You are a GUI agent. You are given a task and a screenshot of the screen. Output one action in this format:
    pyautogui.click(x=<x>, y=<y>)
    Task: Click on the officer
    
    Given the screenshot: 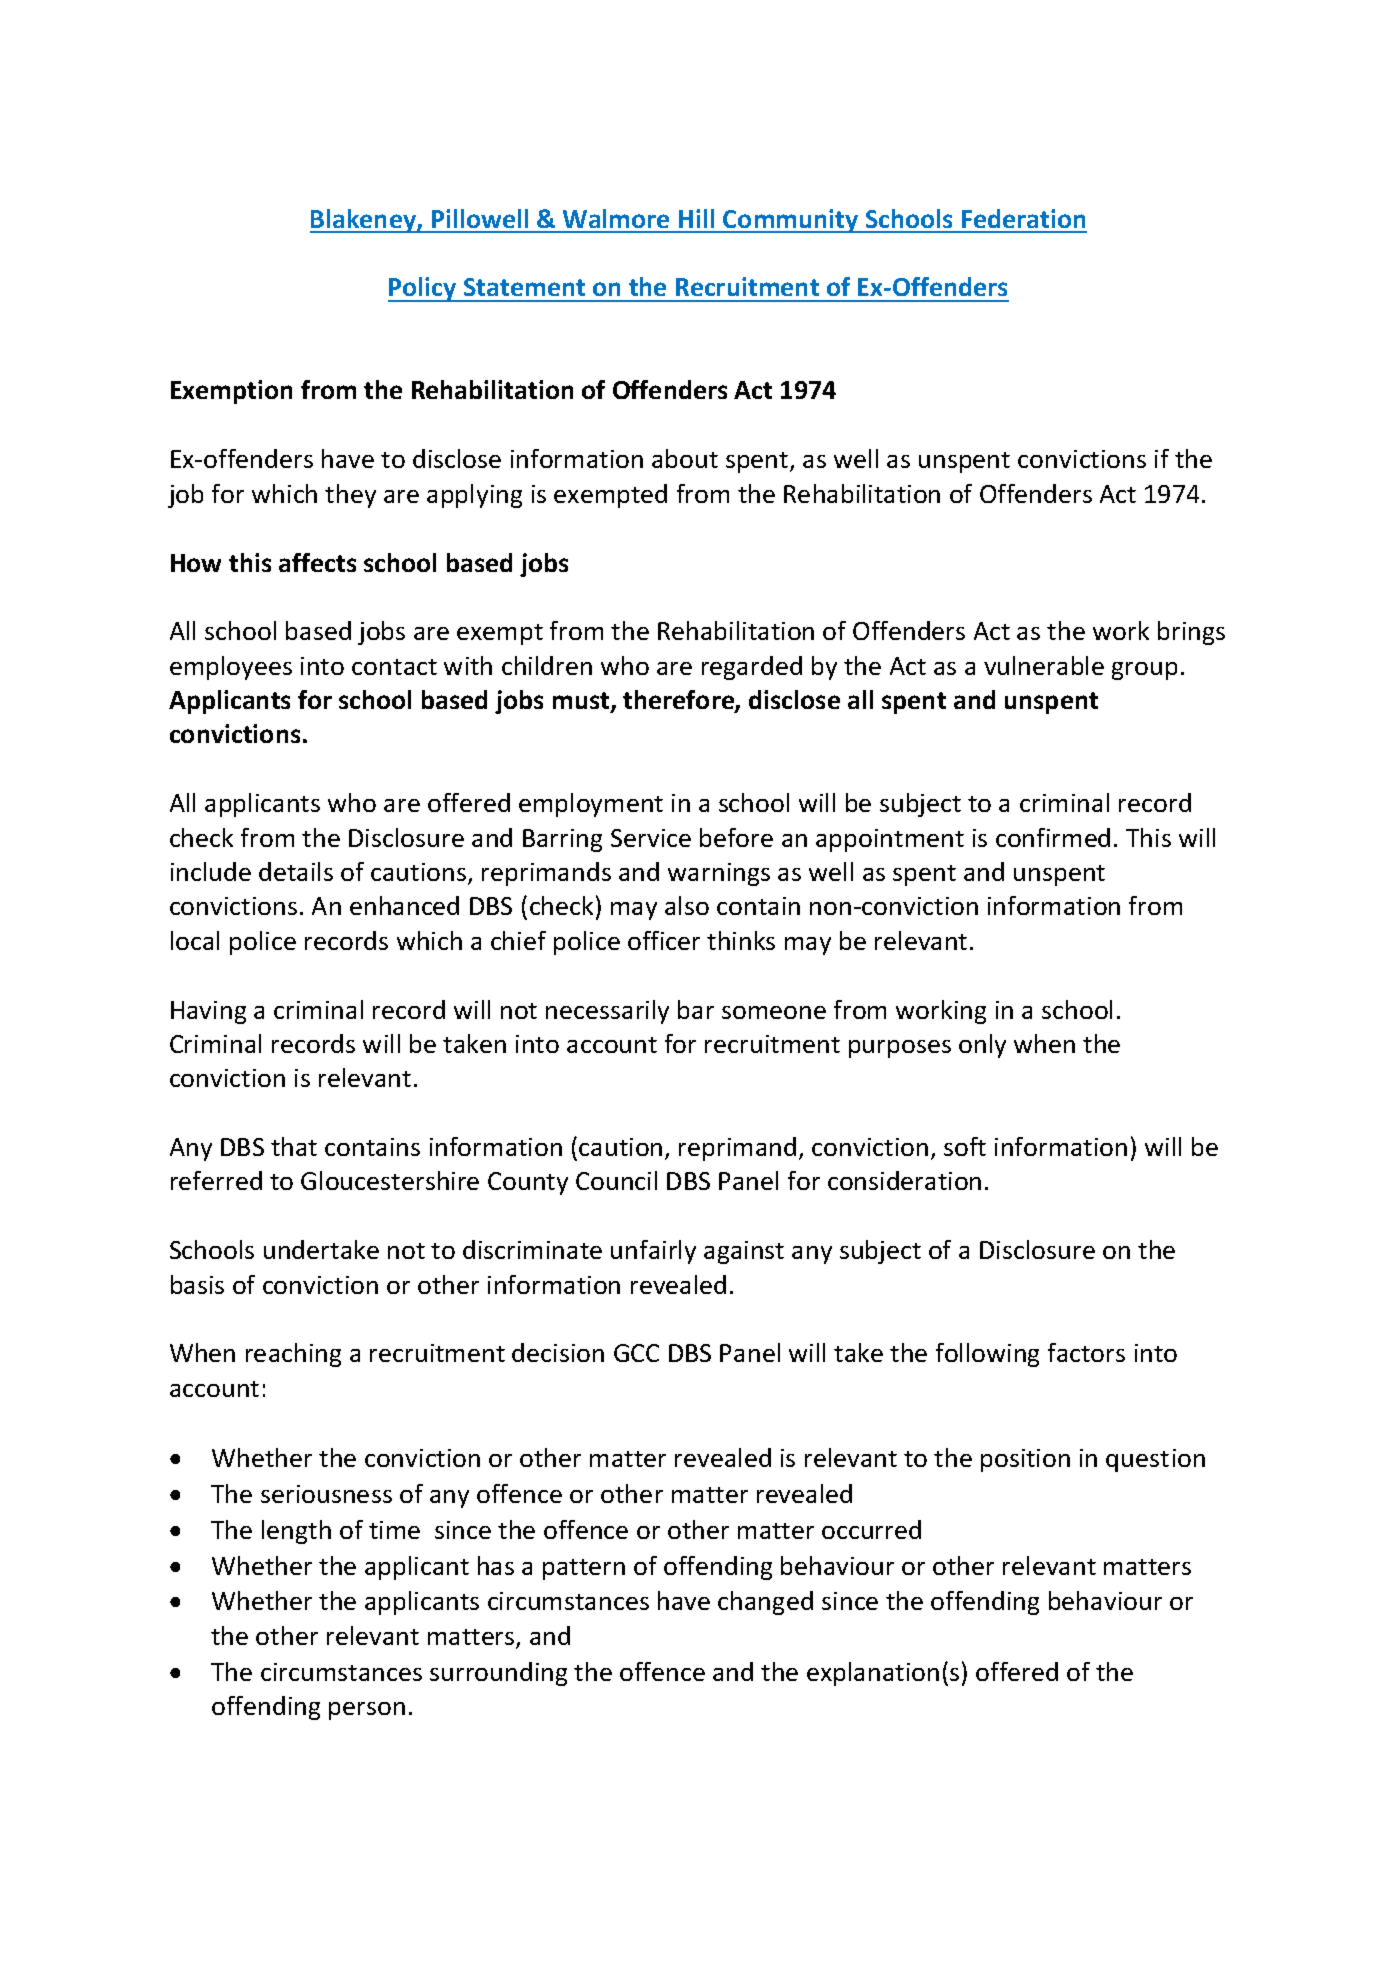 What is the action you would take?
    pyautogui.click(x=664, y=940)
